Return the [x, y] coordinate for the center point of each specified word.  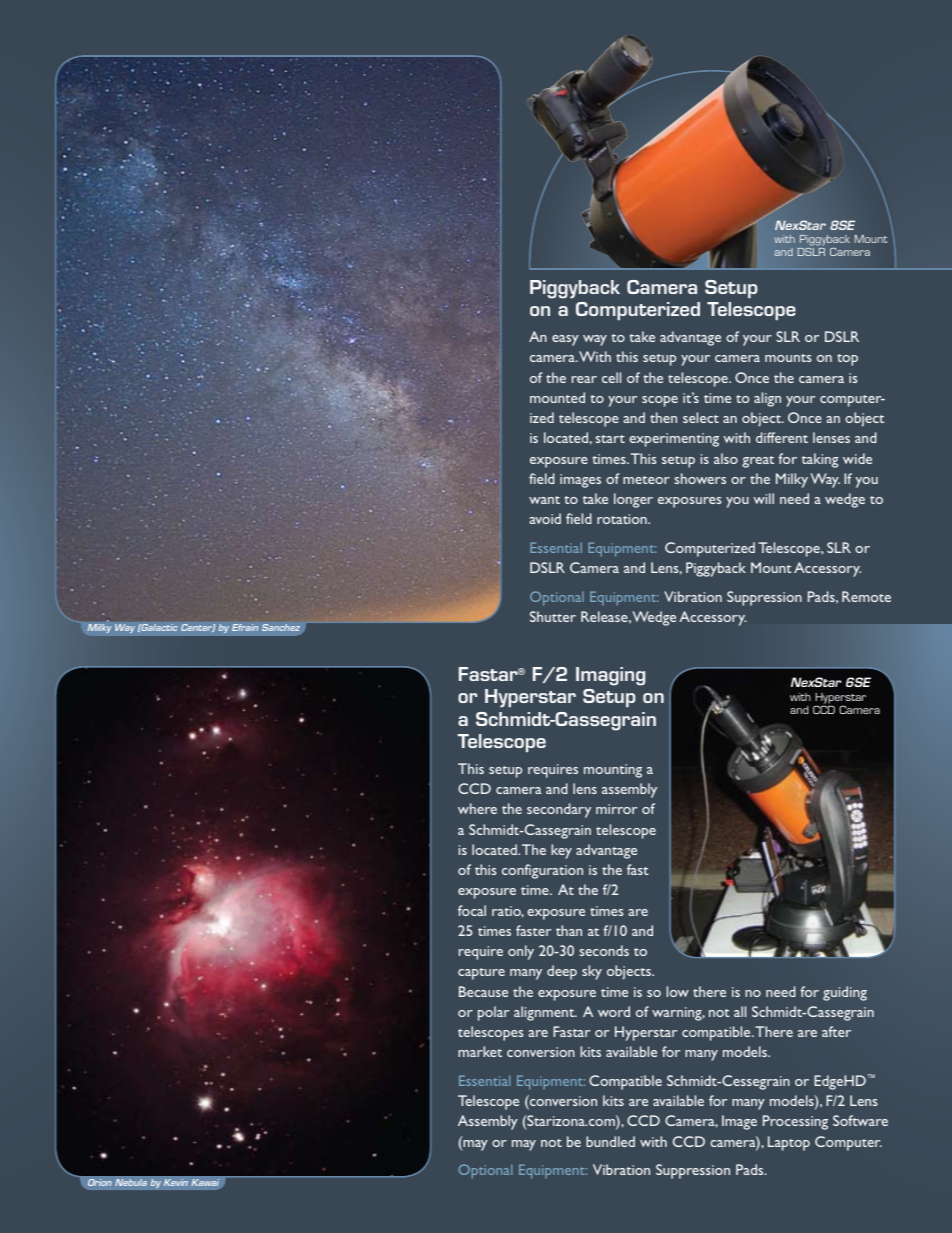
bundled [610, 1141]
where [477, 808]
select [701, 417]
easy [565, 340]
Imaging [610, 676]
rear [584, 379]
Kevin [176, 1182]
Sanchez [281, 627]
